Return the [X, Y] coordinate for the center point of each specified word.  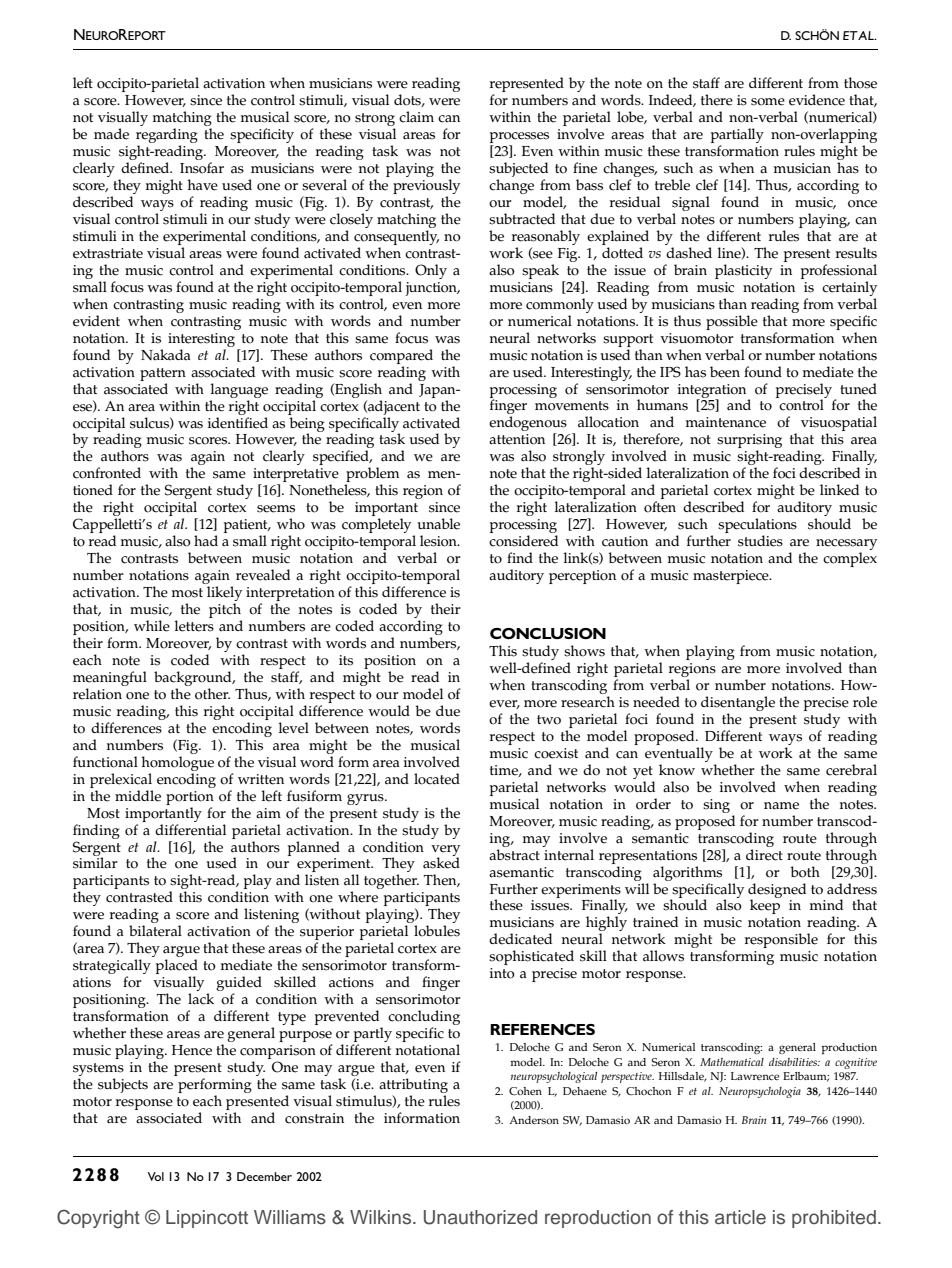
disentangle [738, 705]
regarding [167, 137]
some [768, 102]
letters [194, 626]
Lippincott [207, 1219]
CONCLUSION [548, 633]
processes [519, 139]
